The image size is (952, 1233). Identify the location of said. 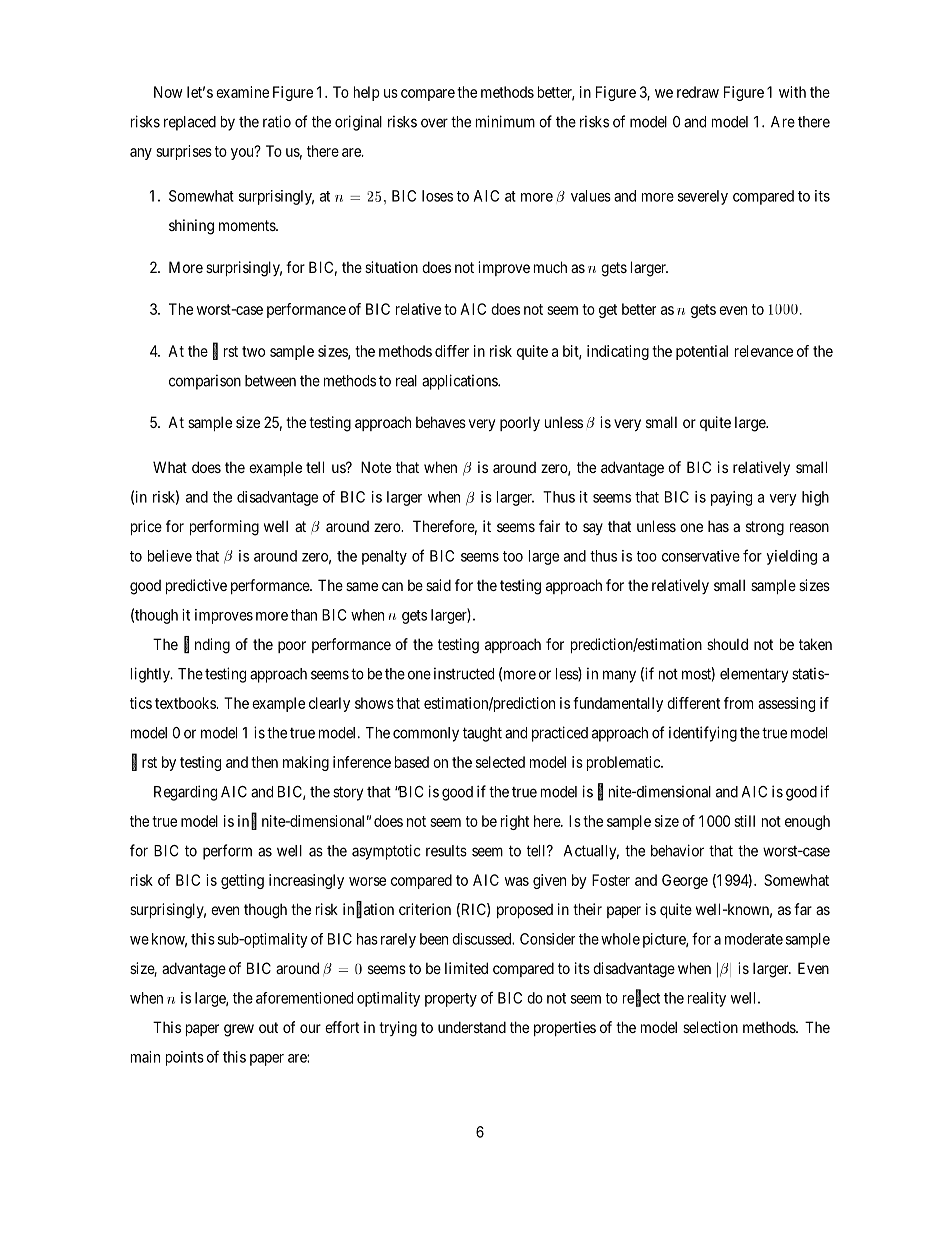
(438, 585).
